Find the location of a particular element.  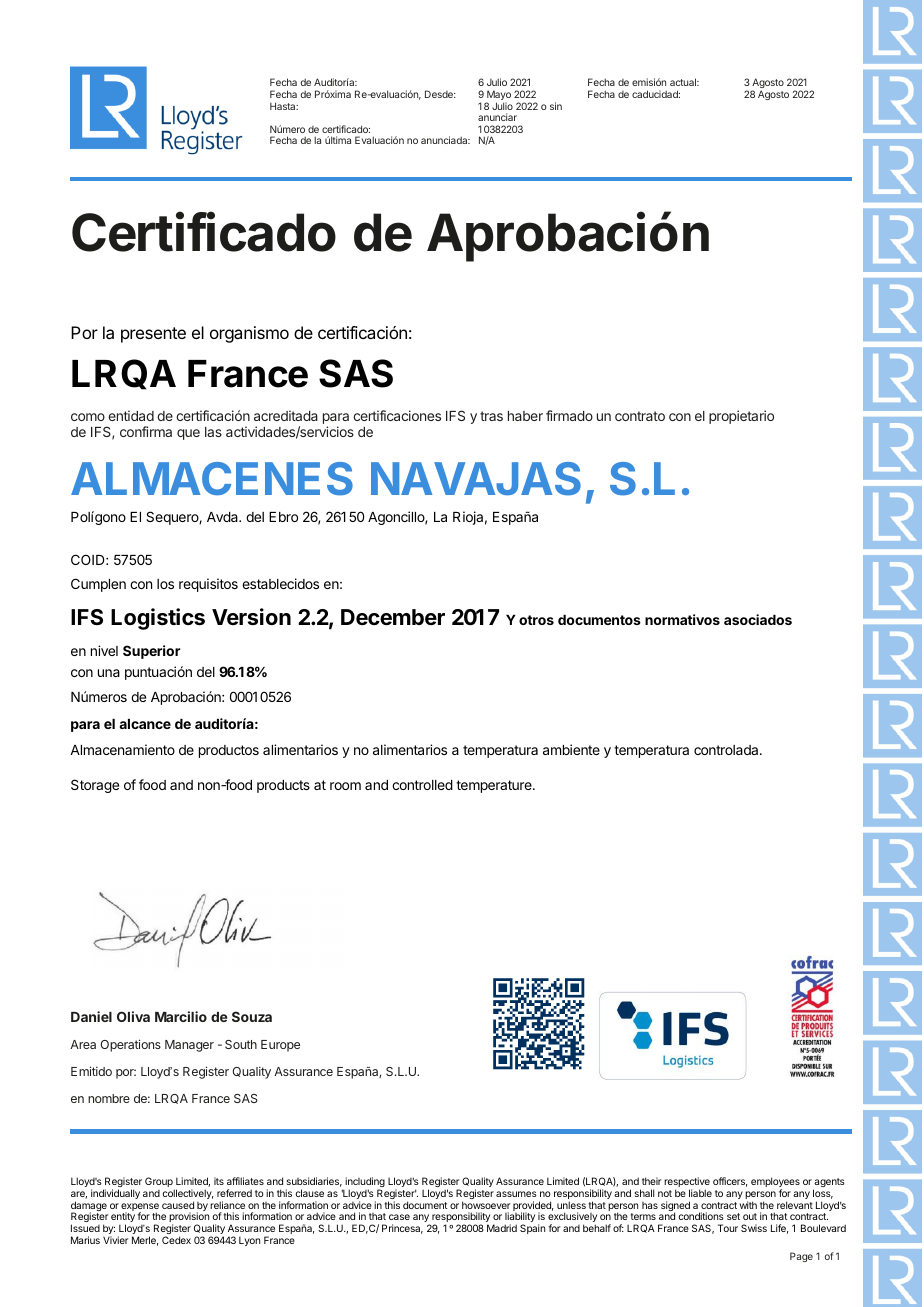

tras is located at coordinates (491, 416).
